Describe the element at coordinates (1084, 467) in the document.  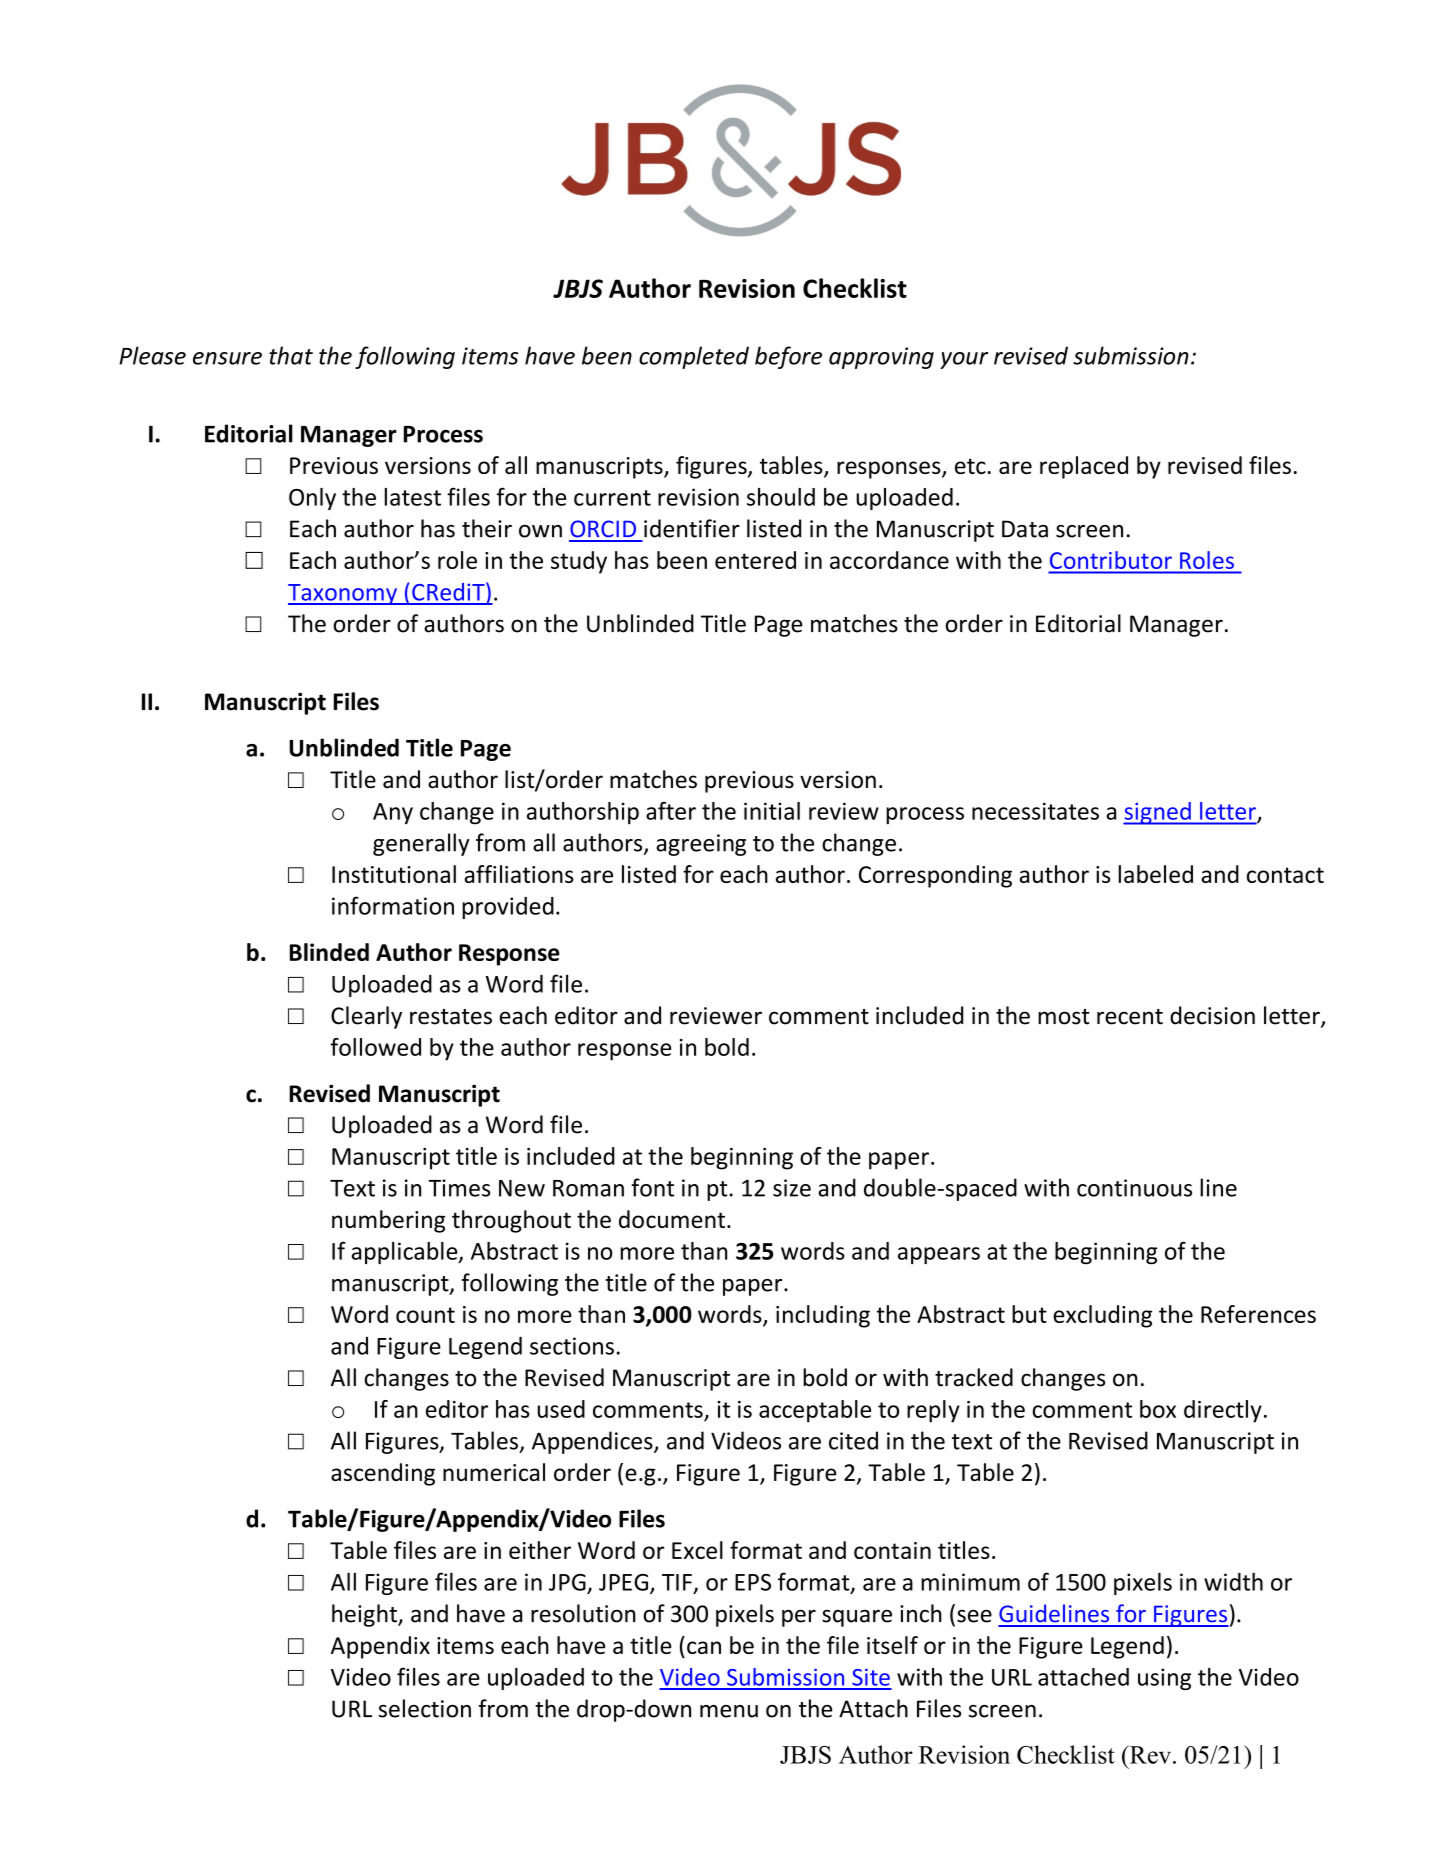
I see `replaced` at that location.
